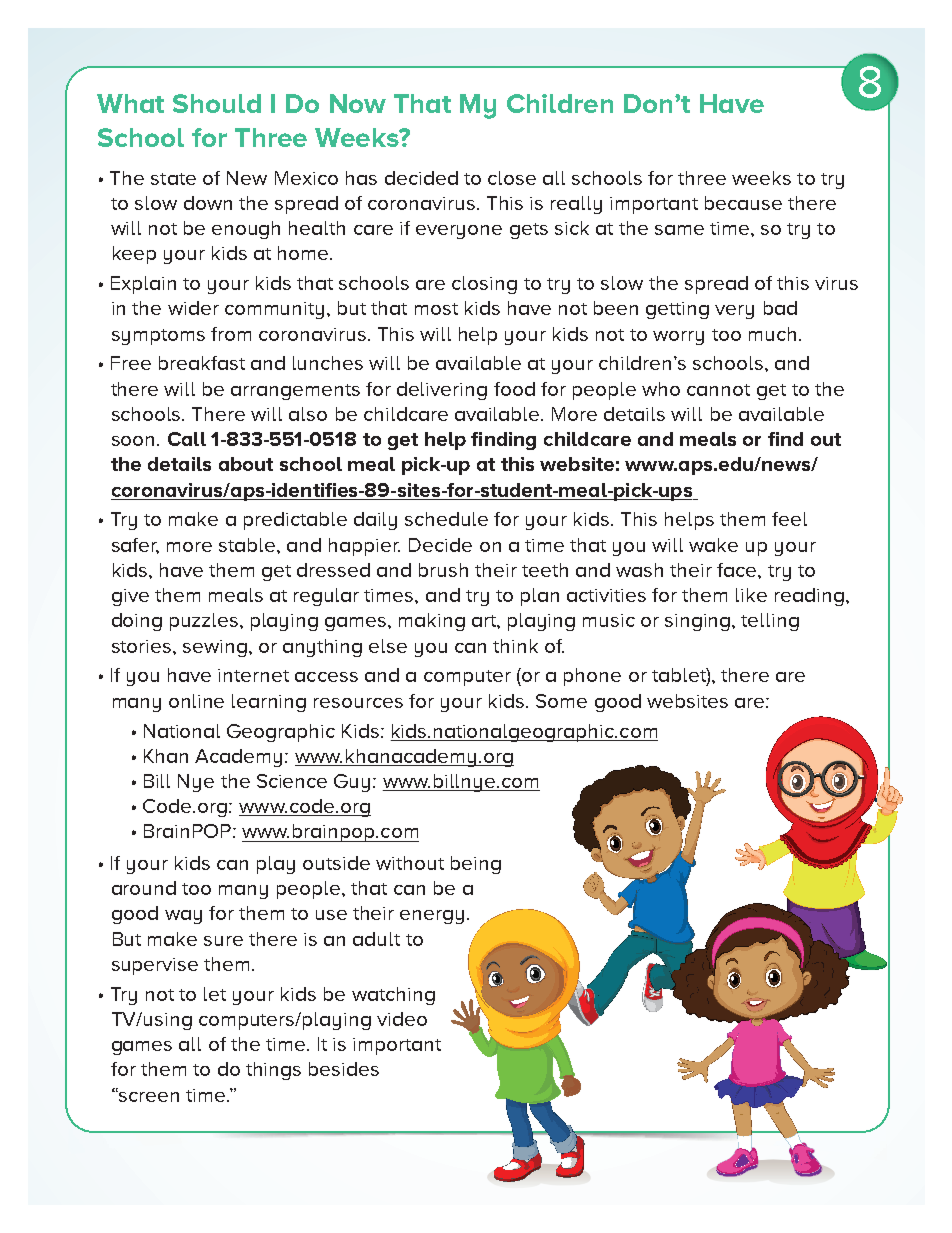  What do you see at coordinates (215, 648) in the screenshot?
I see `sewing` at bounding box center [215, 648].
